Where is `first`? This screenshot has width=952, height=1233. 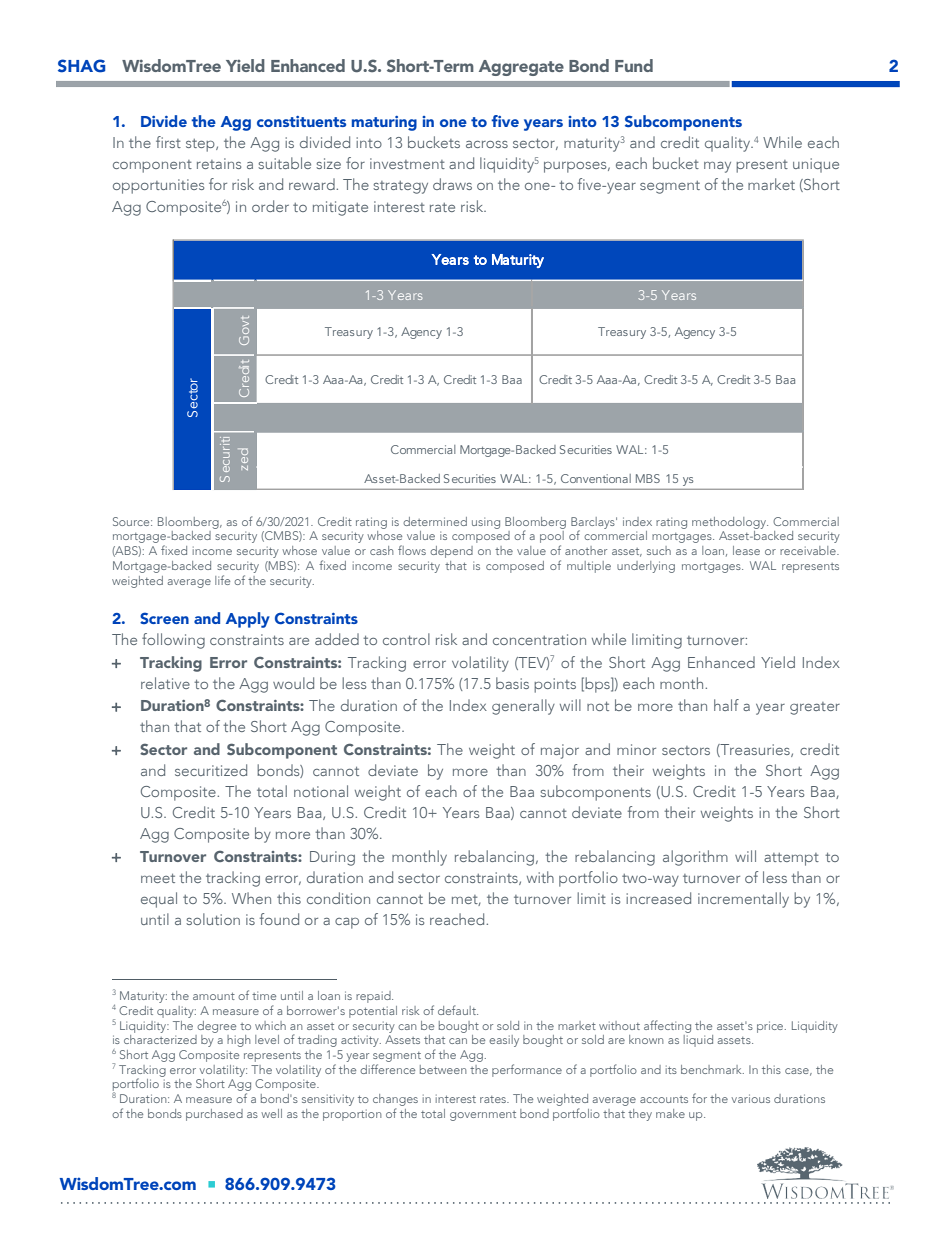 first is located at coordinates (168, 142).
